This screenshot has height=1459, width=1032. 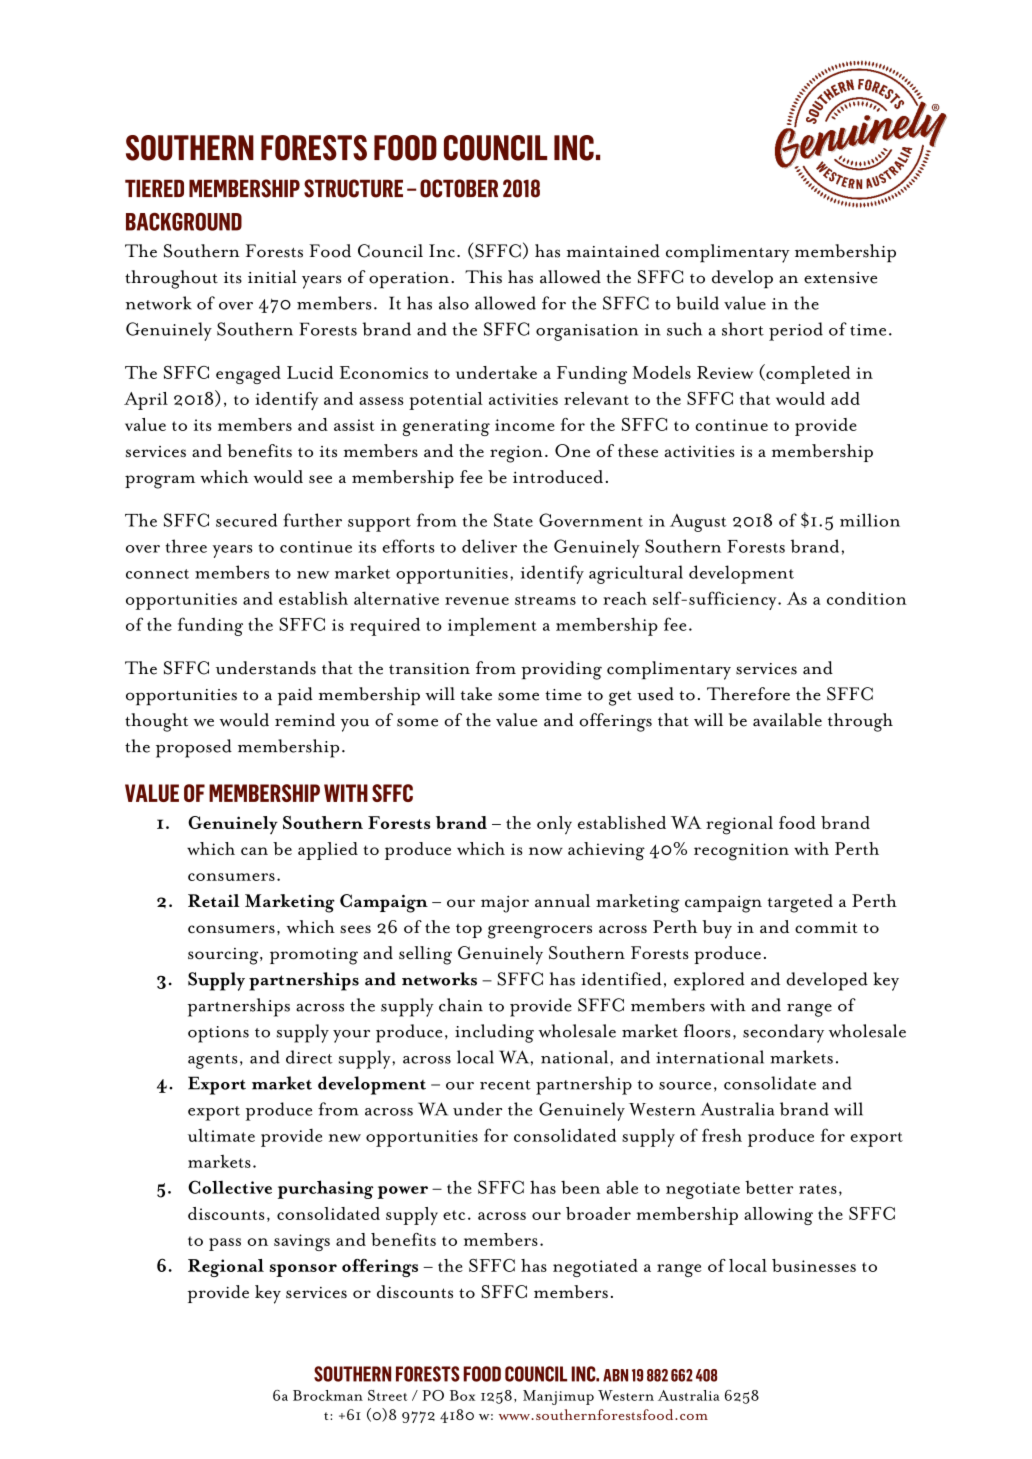 What do you see at coordinates (840, 278) in the screenshot?
I see `extensive` at bounding box center [840, 278].
